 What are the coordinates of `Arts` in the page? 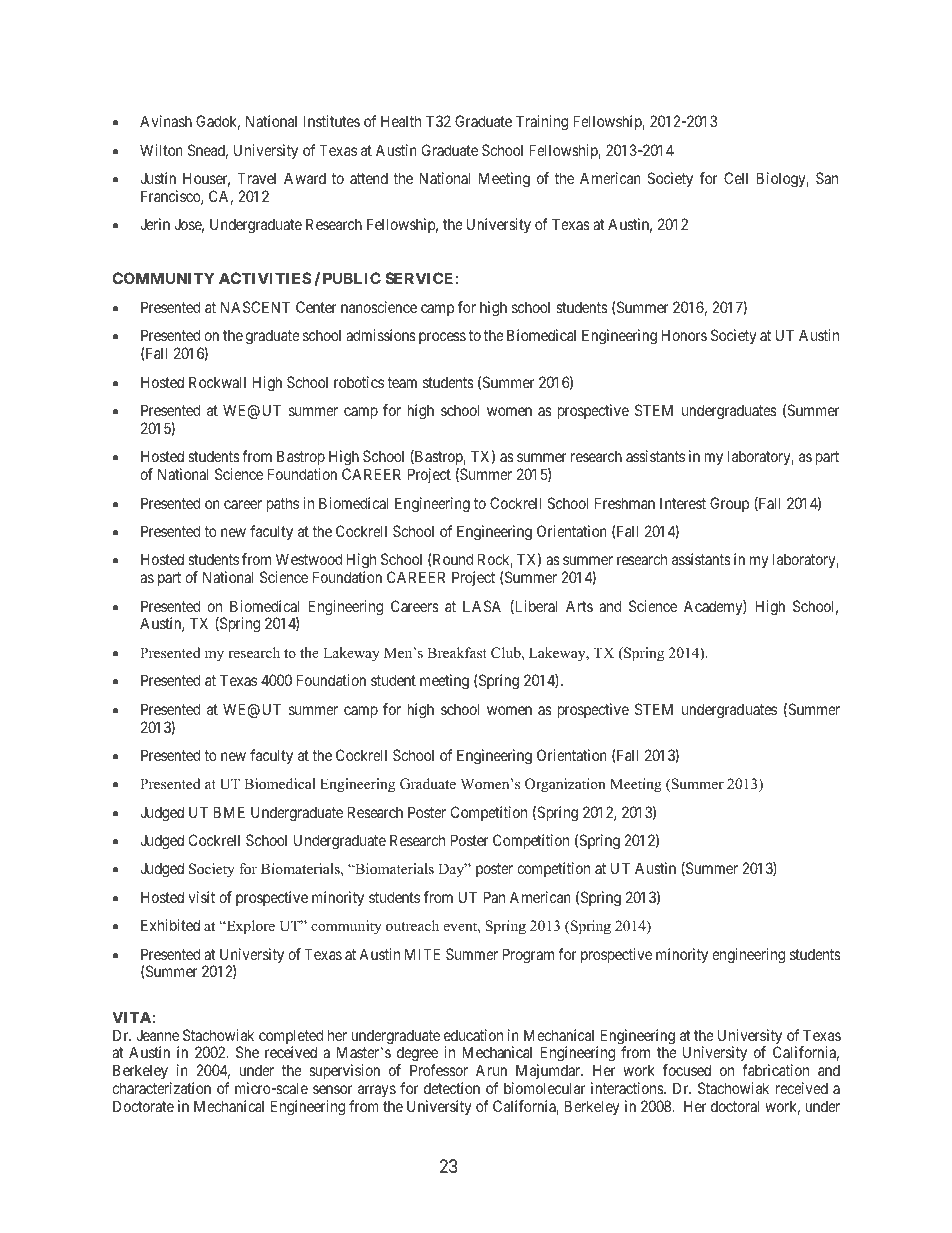 It's located at (579, 606).
